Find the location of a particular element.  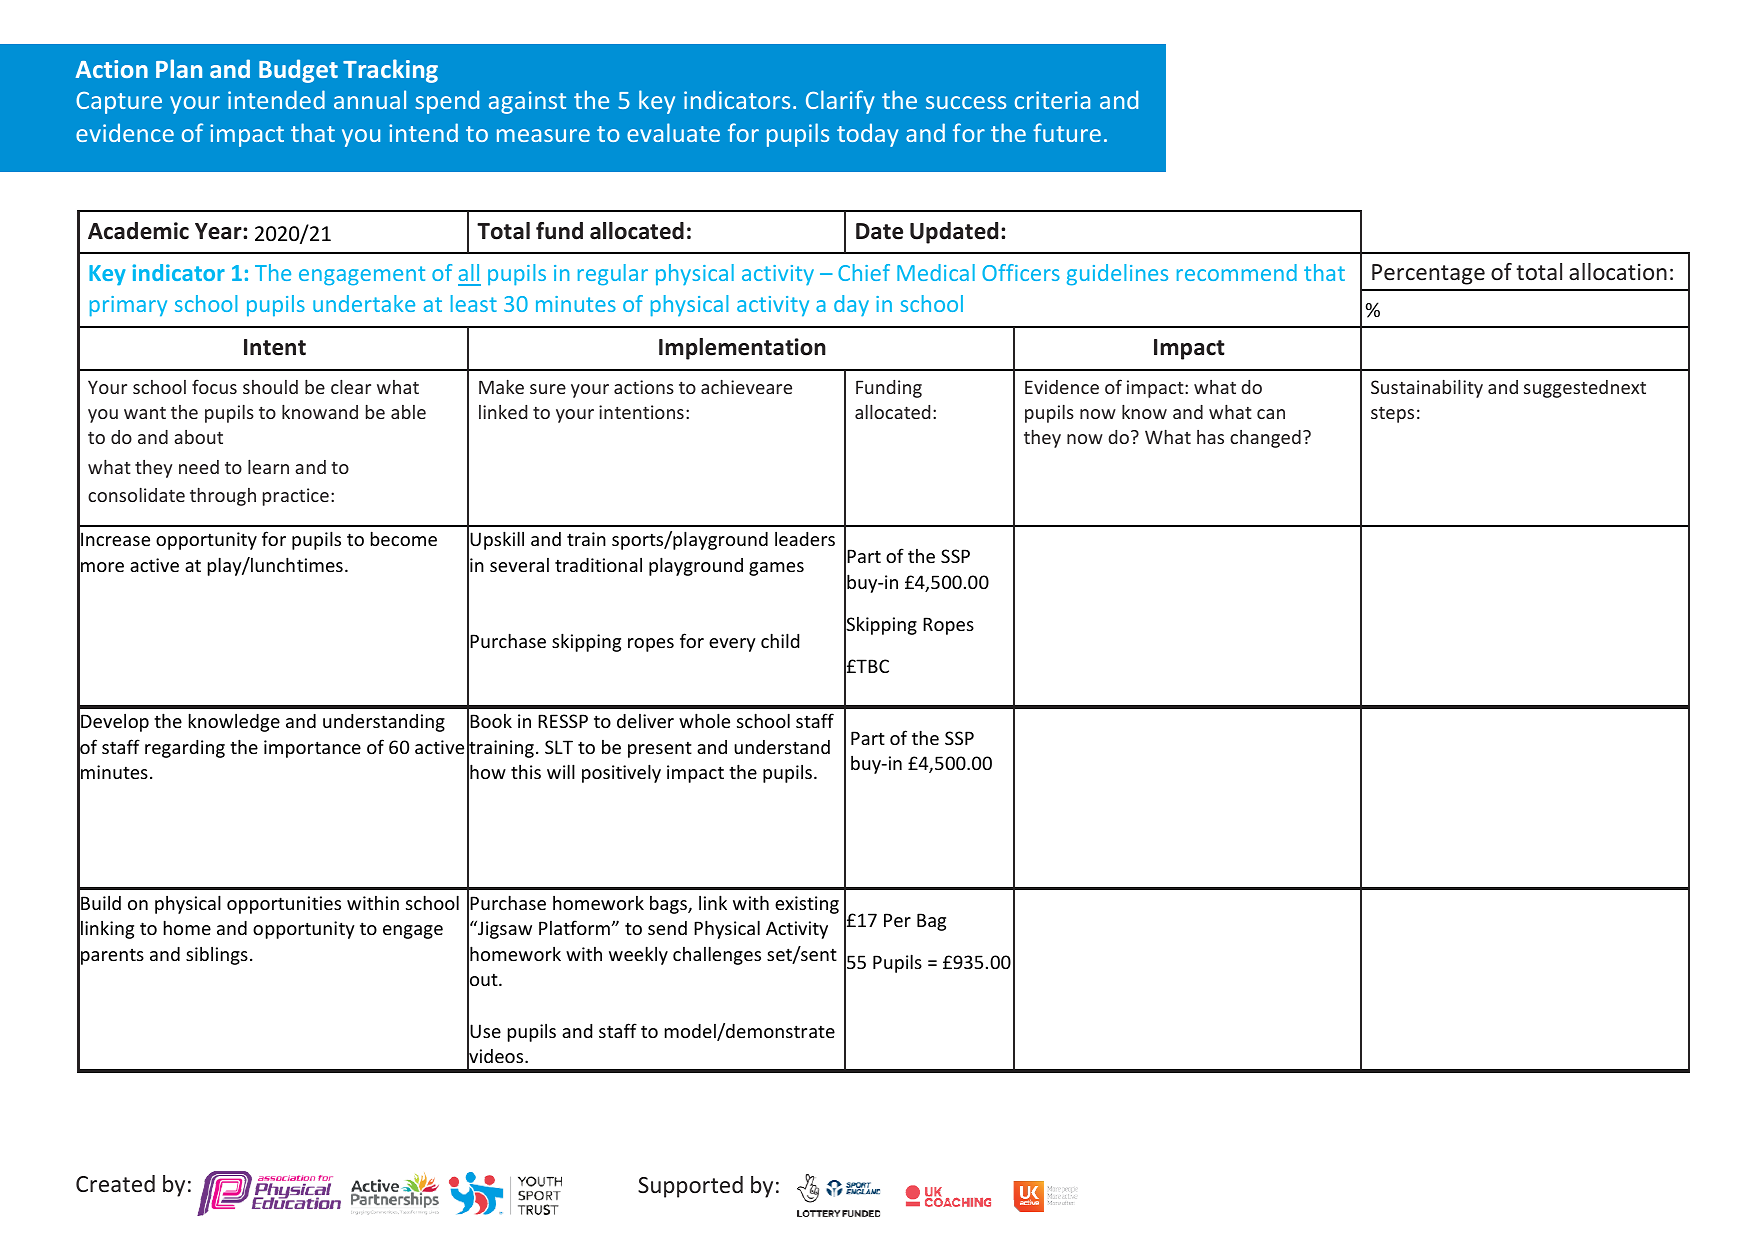

become is located at coordinates (404, 538).
